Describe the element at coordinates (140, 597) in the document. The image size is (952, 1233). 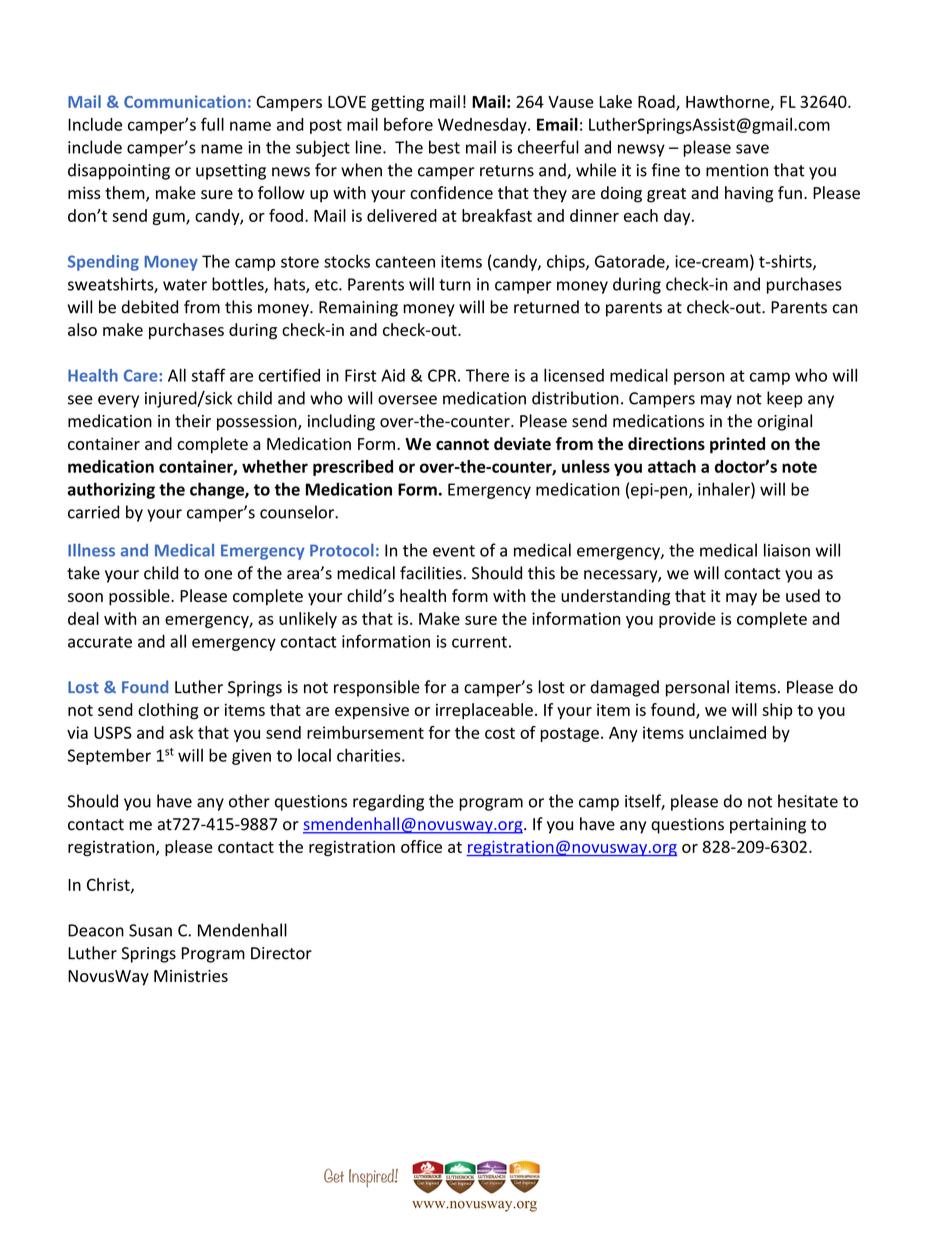
I see `possible` at that location.
